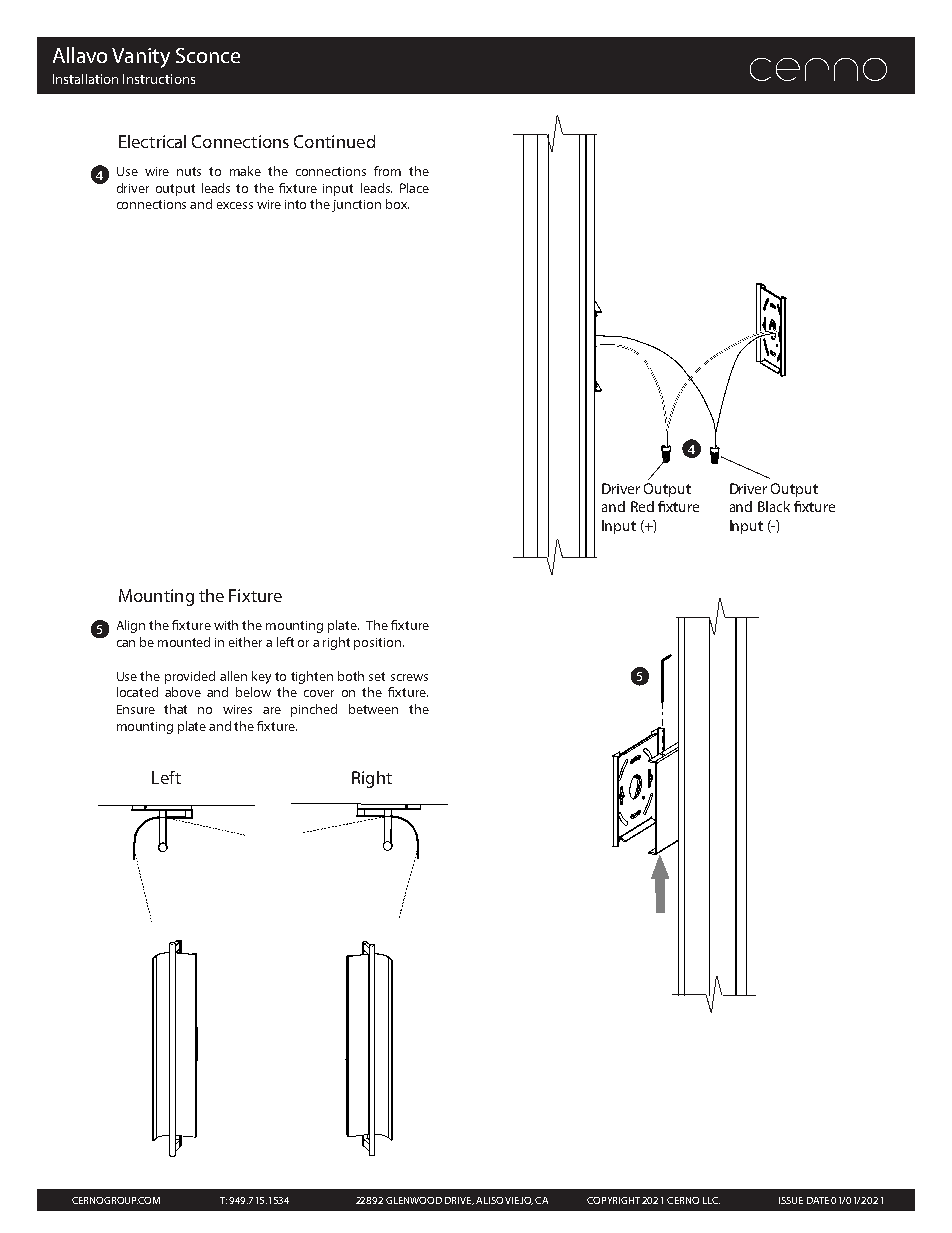  I want to click on between, so click(373, 709).
